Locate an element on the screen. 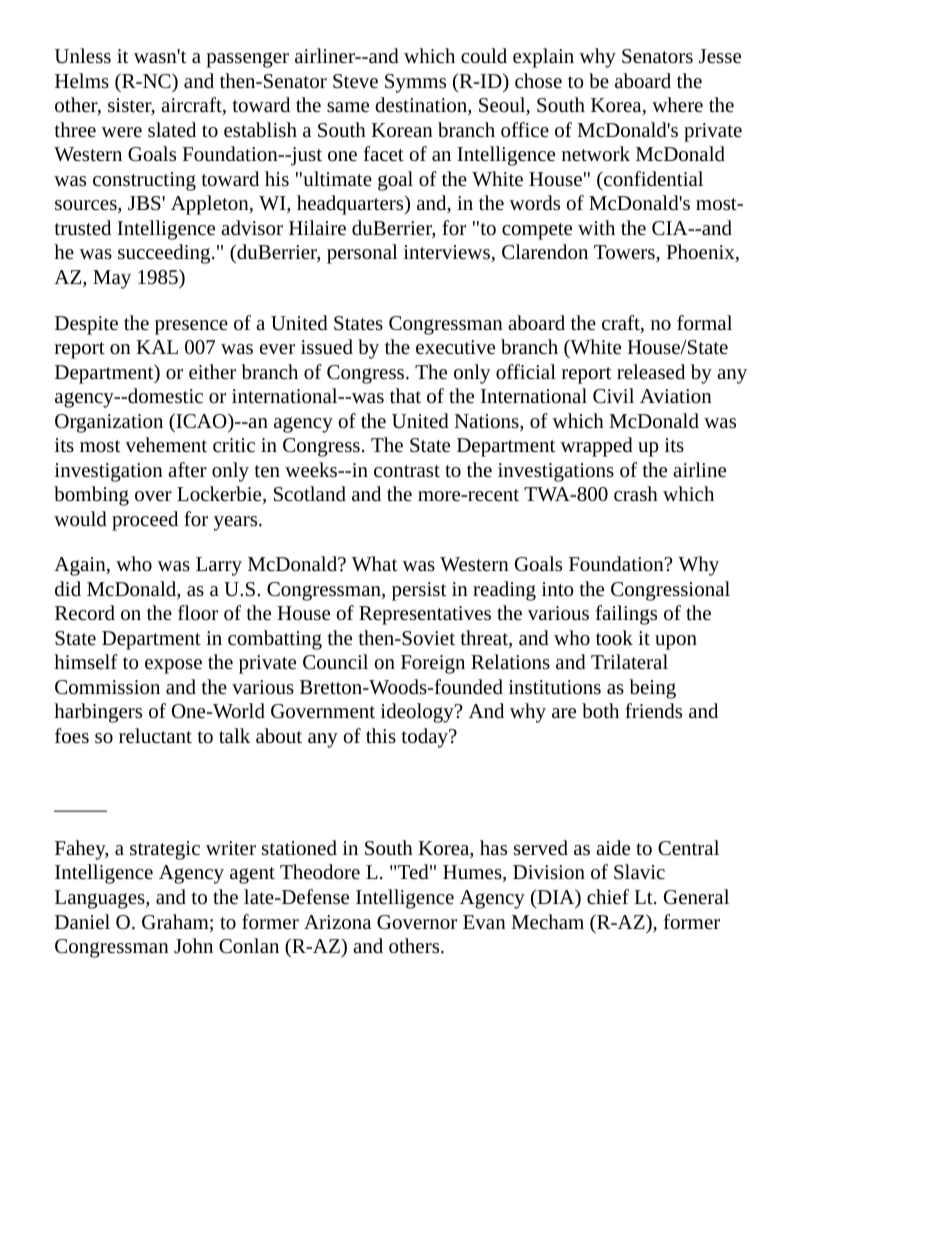  where is located at coordinates (677, 104).
